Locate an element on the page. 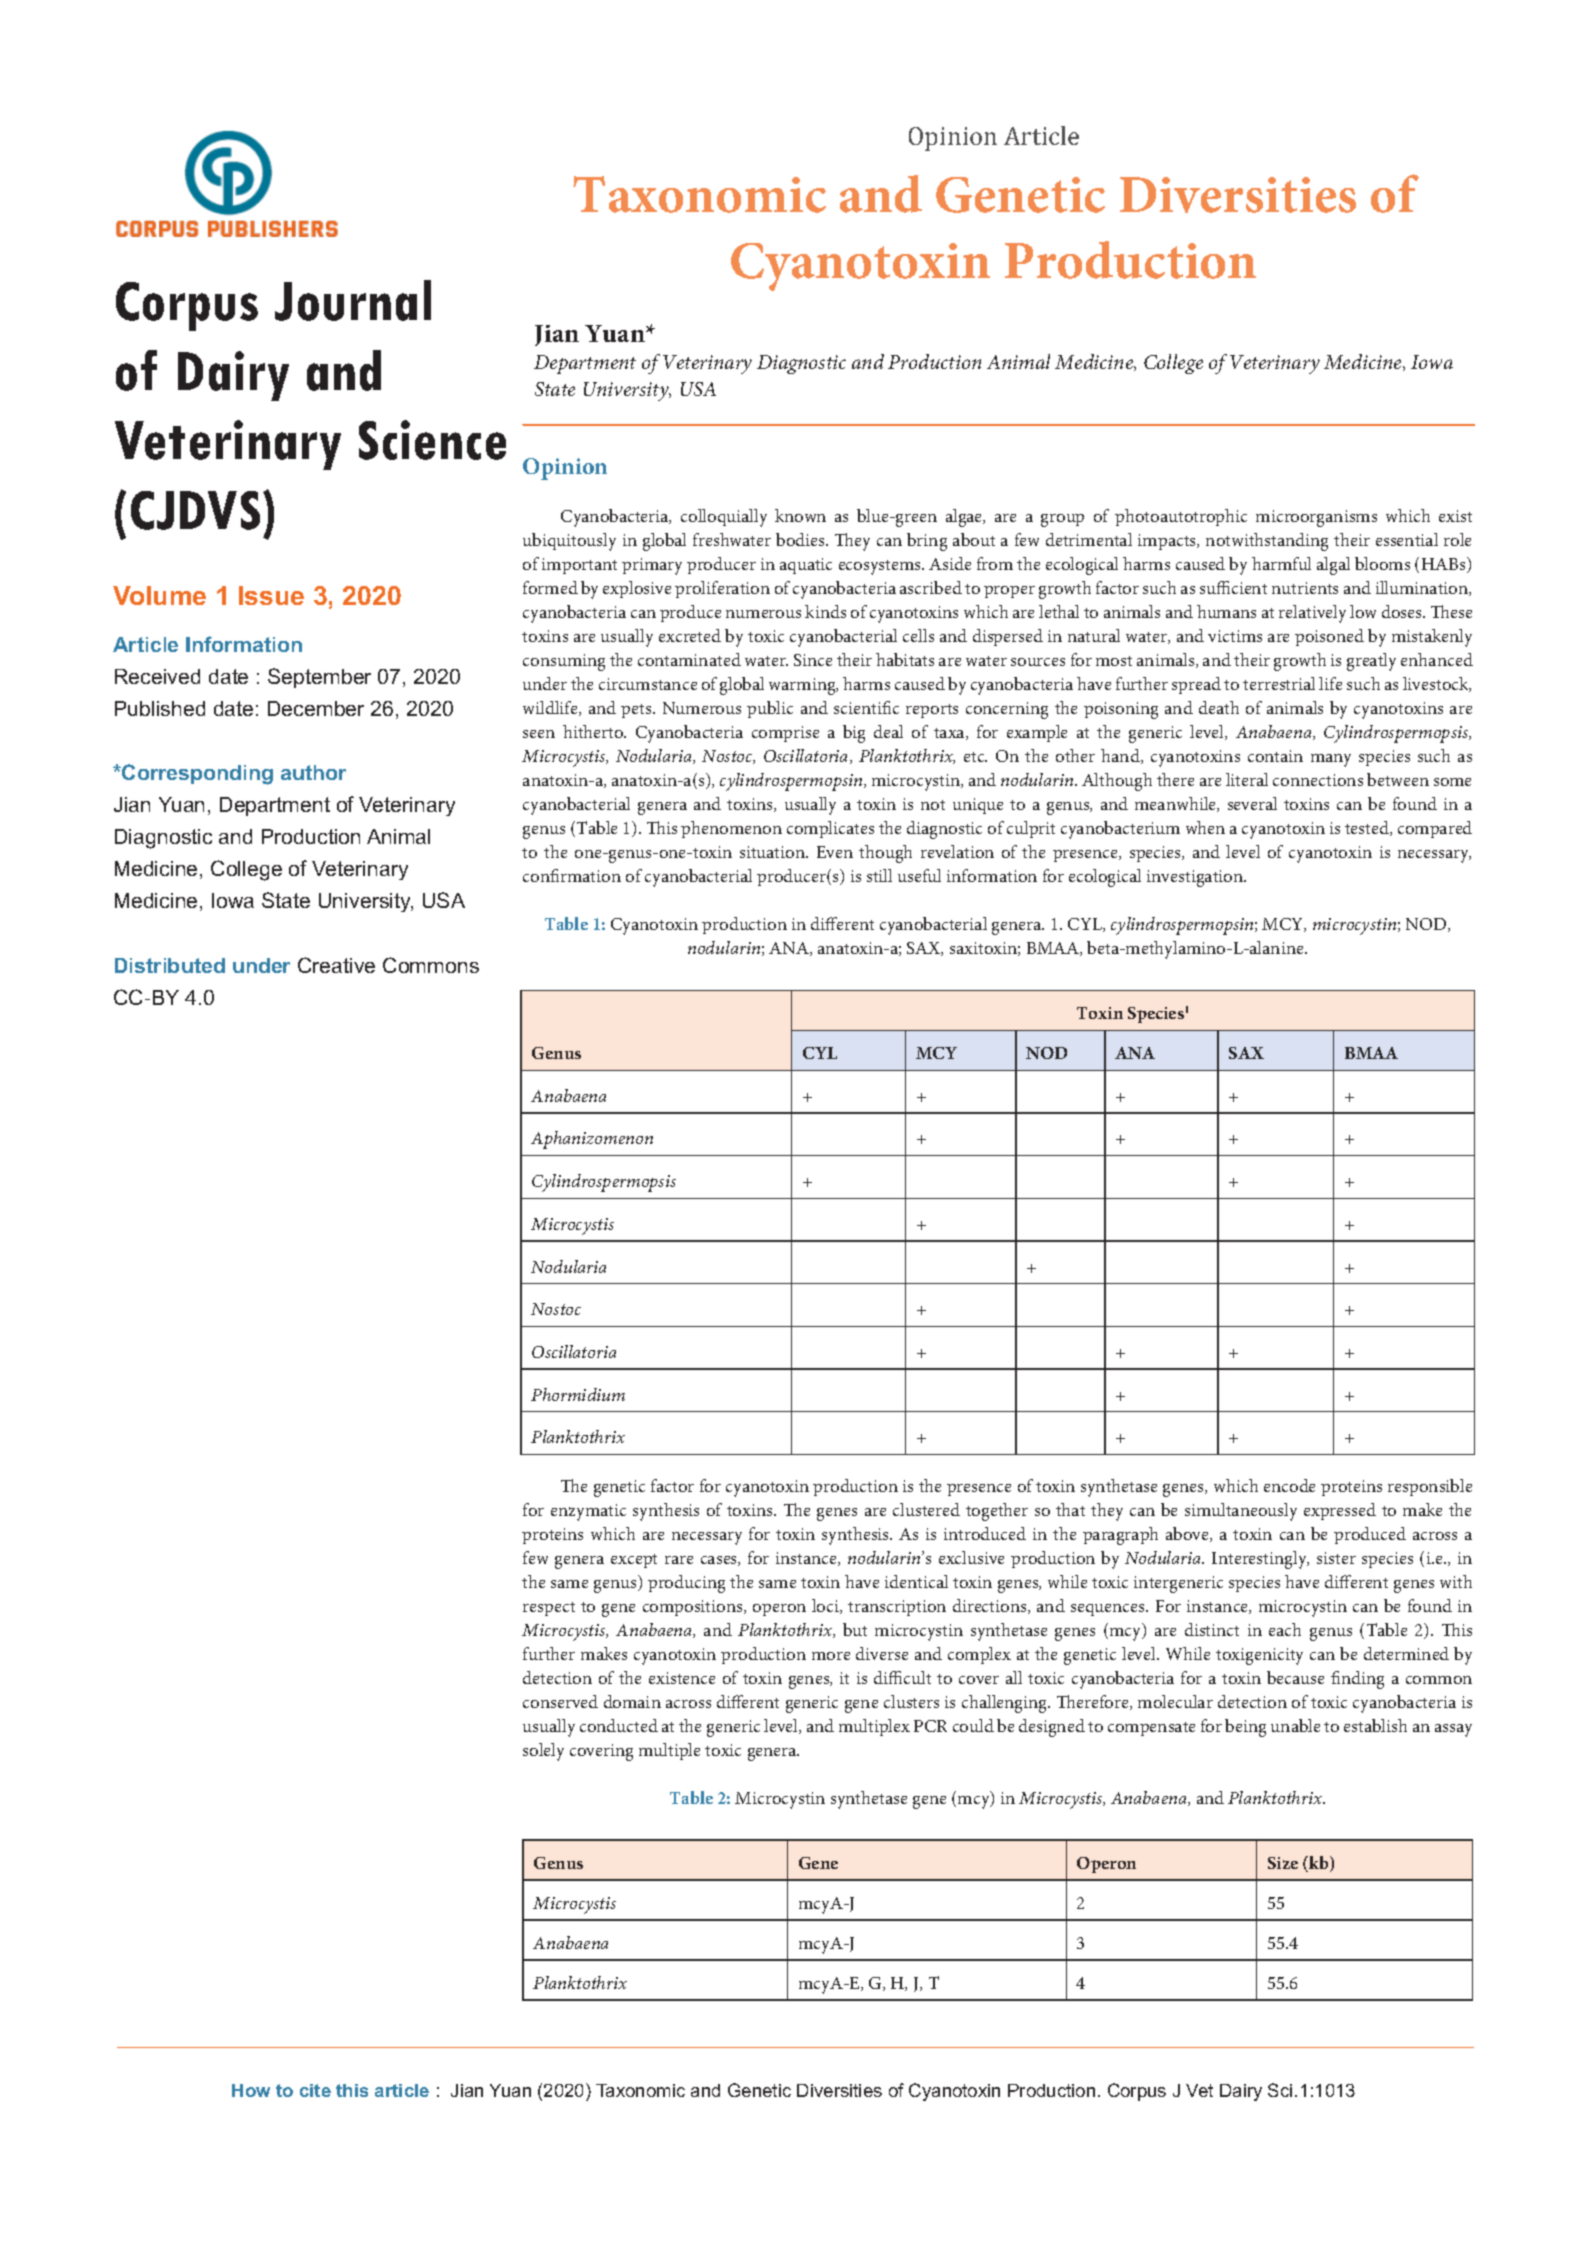 This image has width=1588, height=2246. PCR is located at coordinates (930, 1726).
